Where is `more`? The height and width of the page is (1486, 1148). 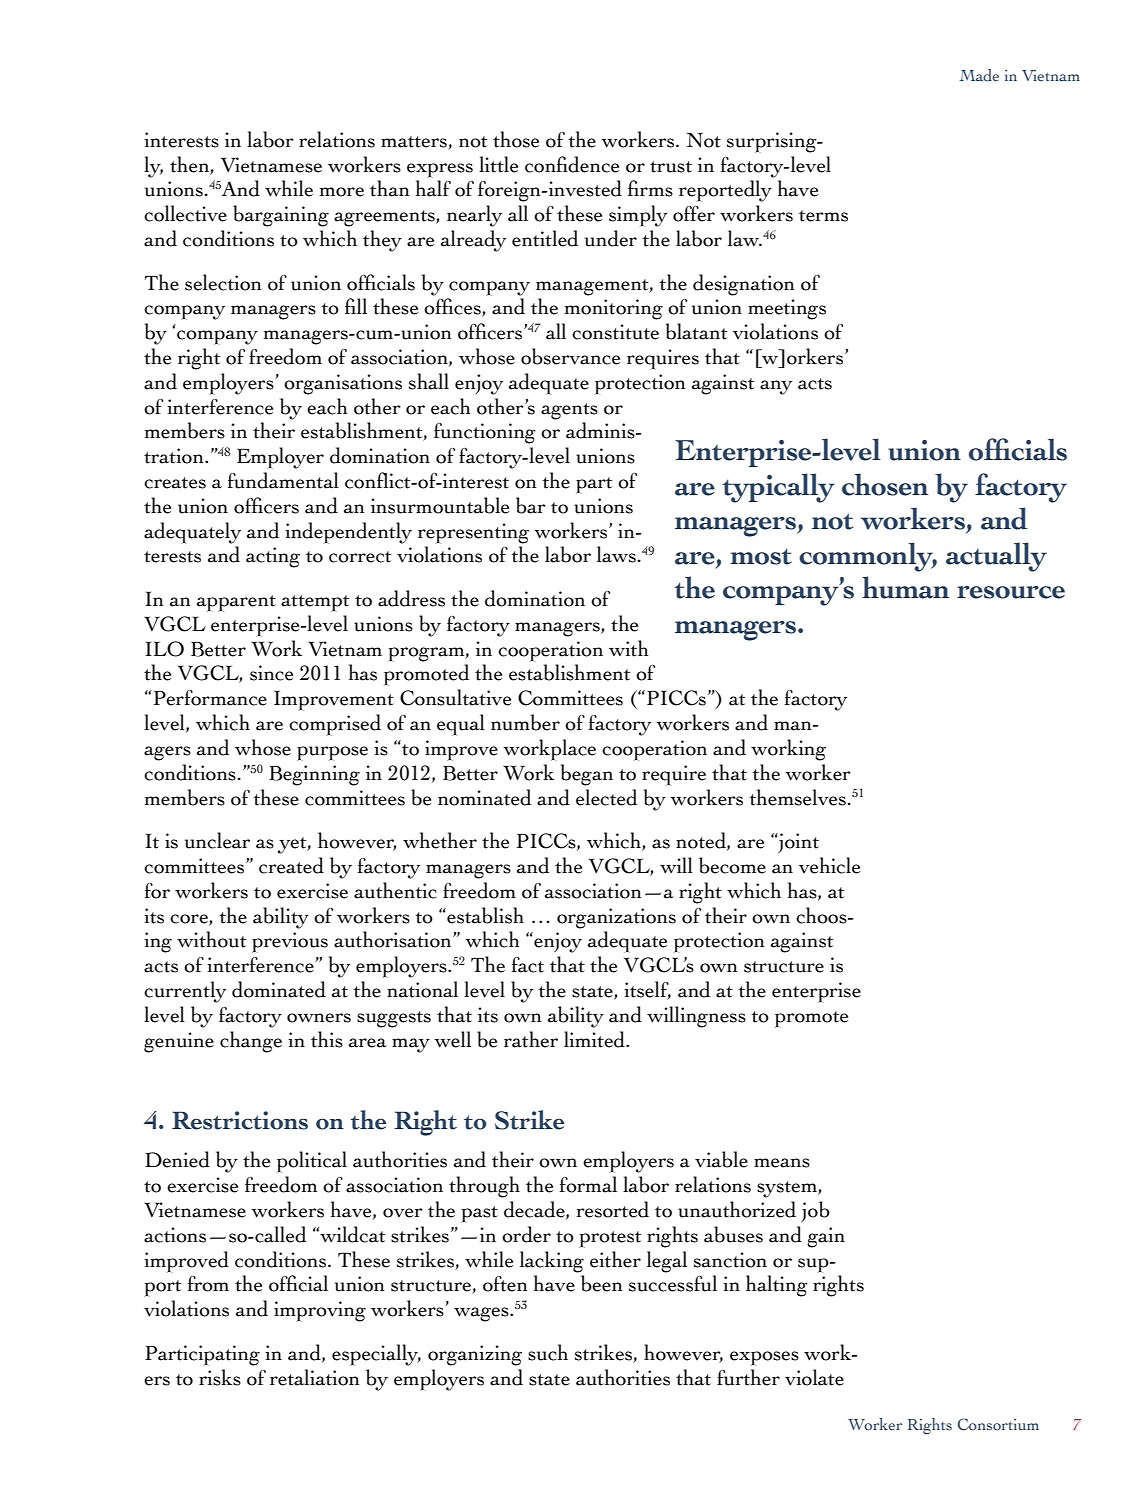 more is located at coordinates (342, 192).
